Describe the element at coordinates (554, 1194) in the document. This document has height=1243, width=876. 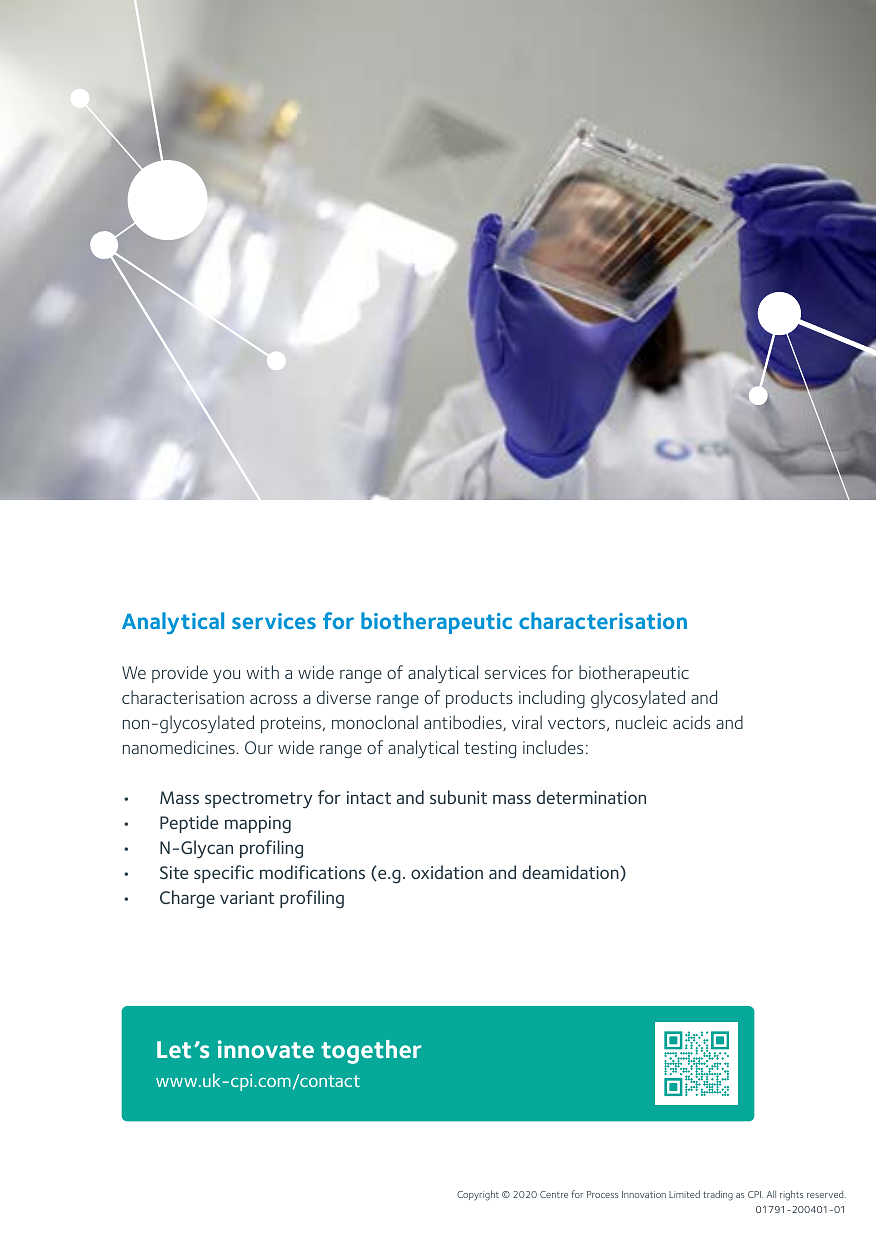
I see `Centre` at that location.
